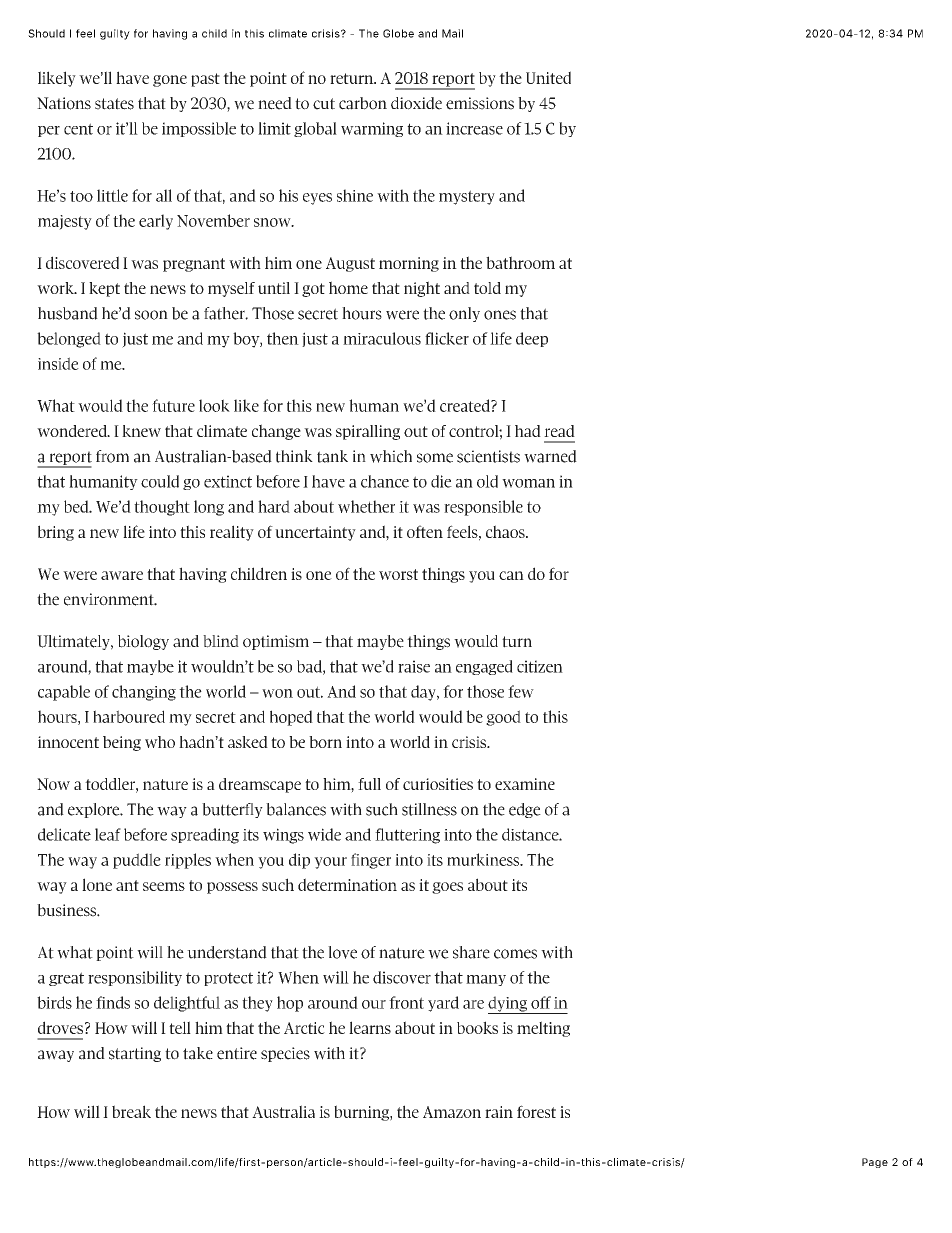 This document has width=952, height=1233. I want to click on knew, so click(141, 431).
